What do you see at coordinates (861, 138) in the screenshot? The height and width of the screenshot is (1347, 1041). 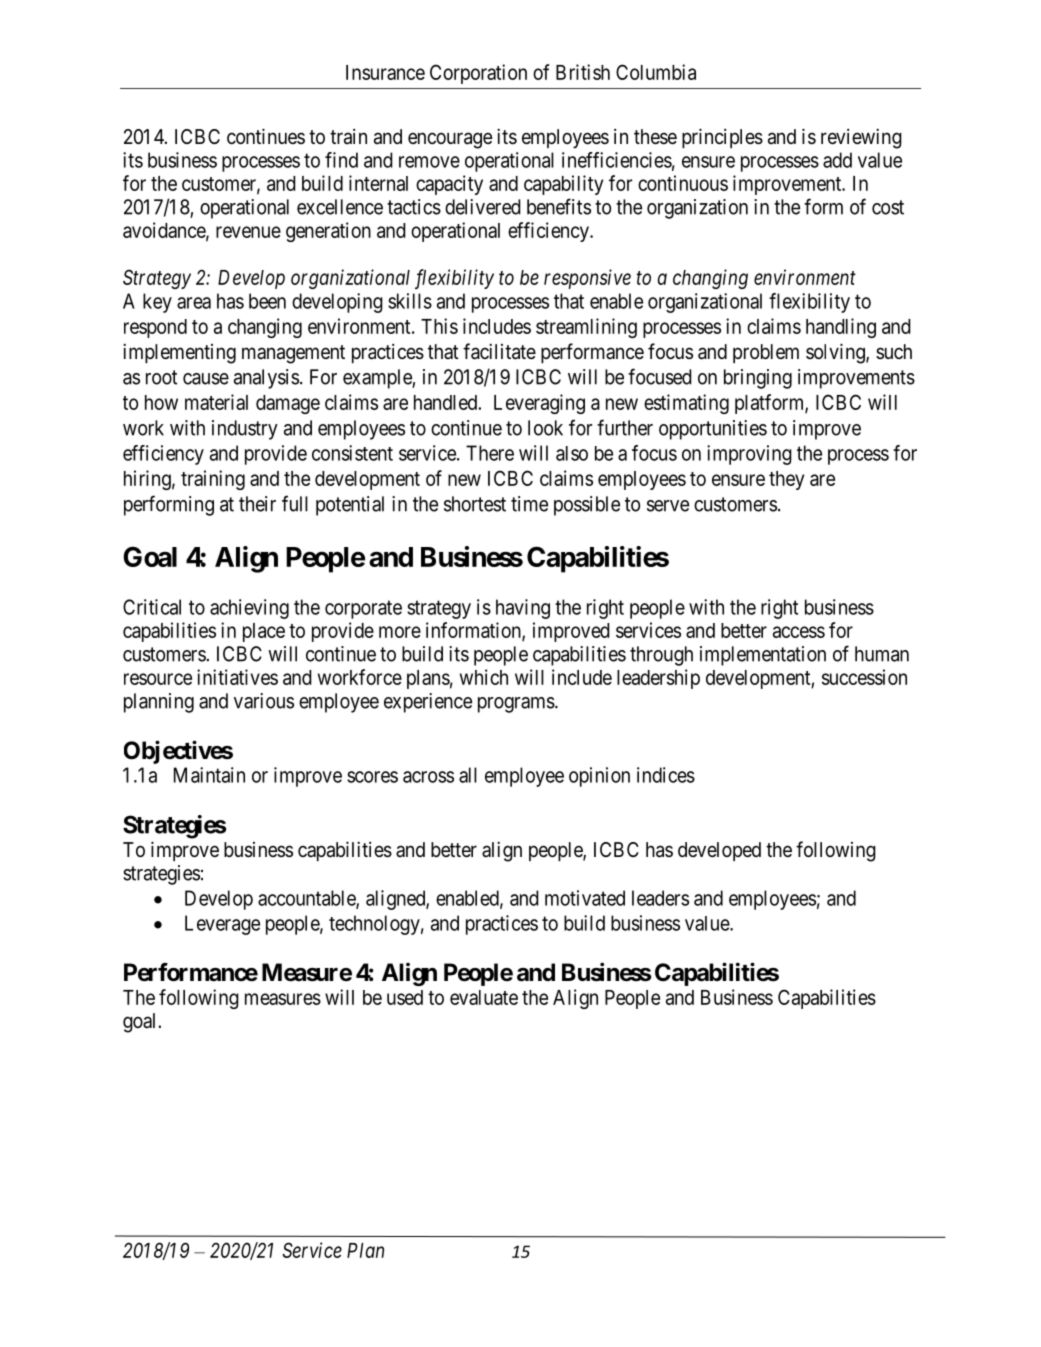 I see `reviewing` at bounding box center [861, 138].
